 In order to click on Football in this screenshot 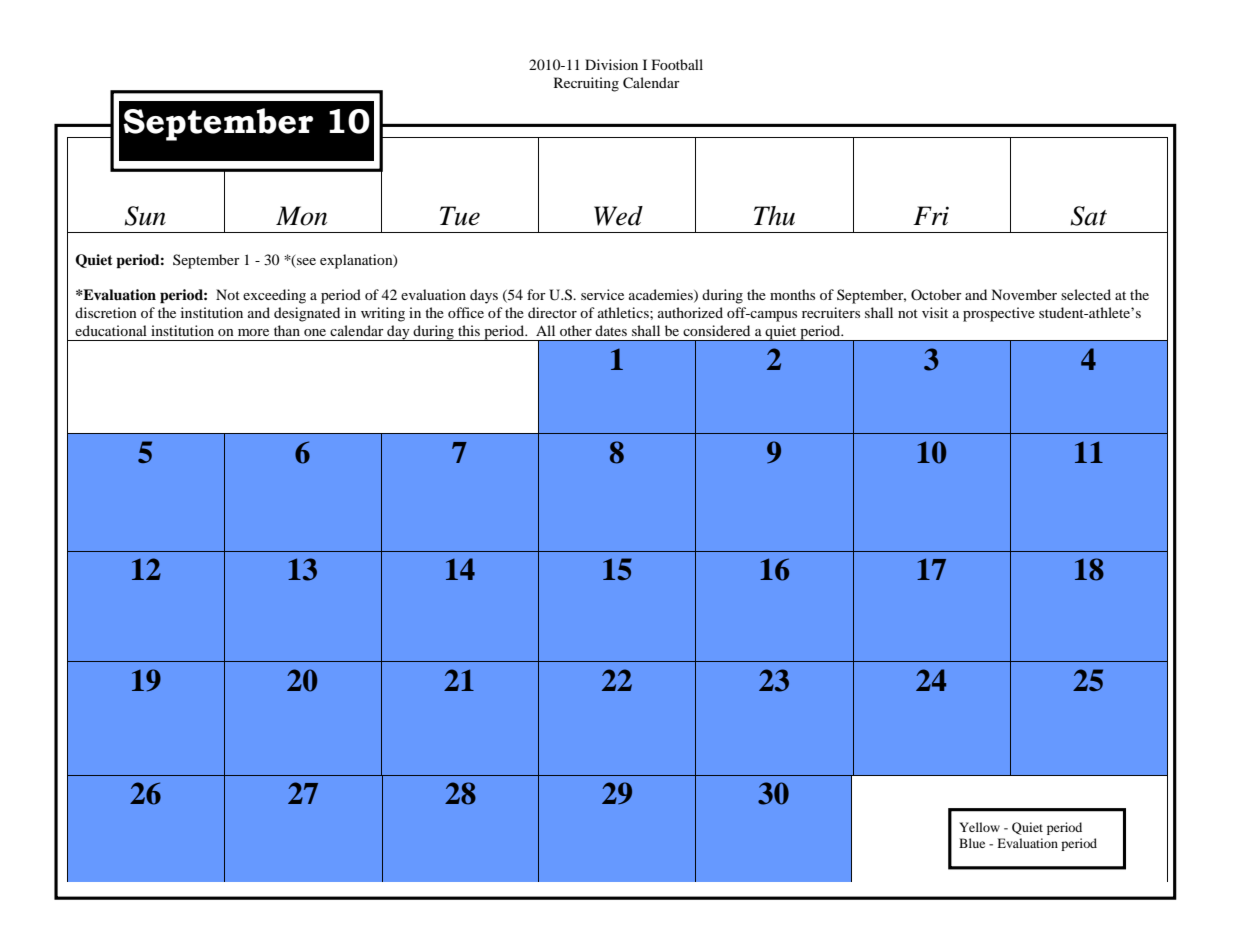, I will do `click(677, 64)`.
